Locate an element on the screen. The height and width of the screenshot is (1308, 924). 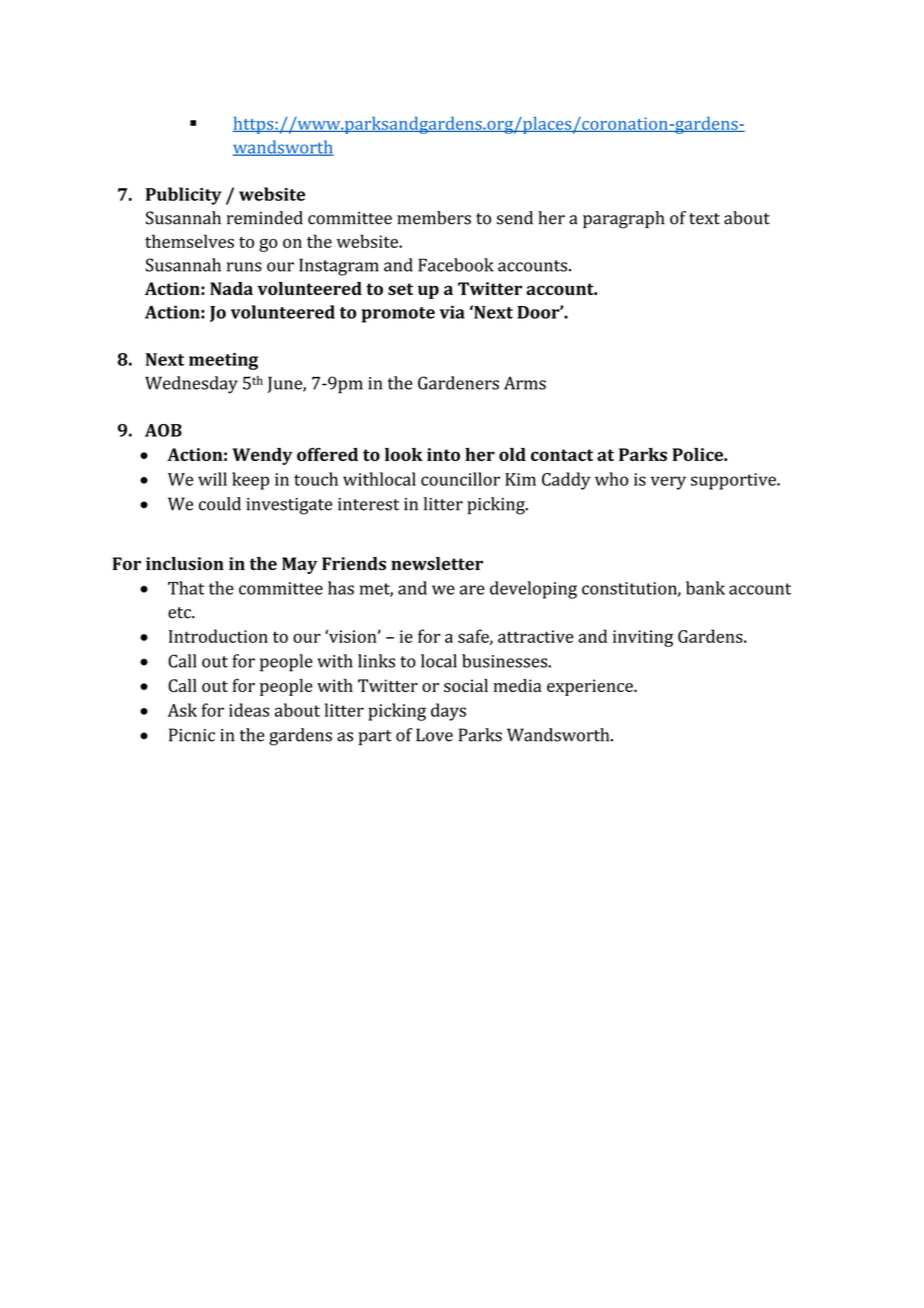
text is located at coordinates (704, 219).
